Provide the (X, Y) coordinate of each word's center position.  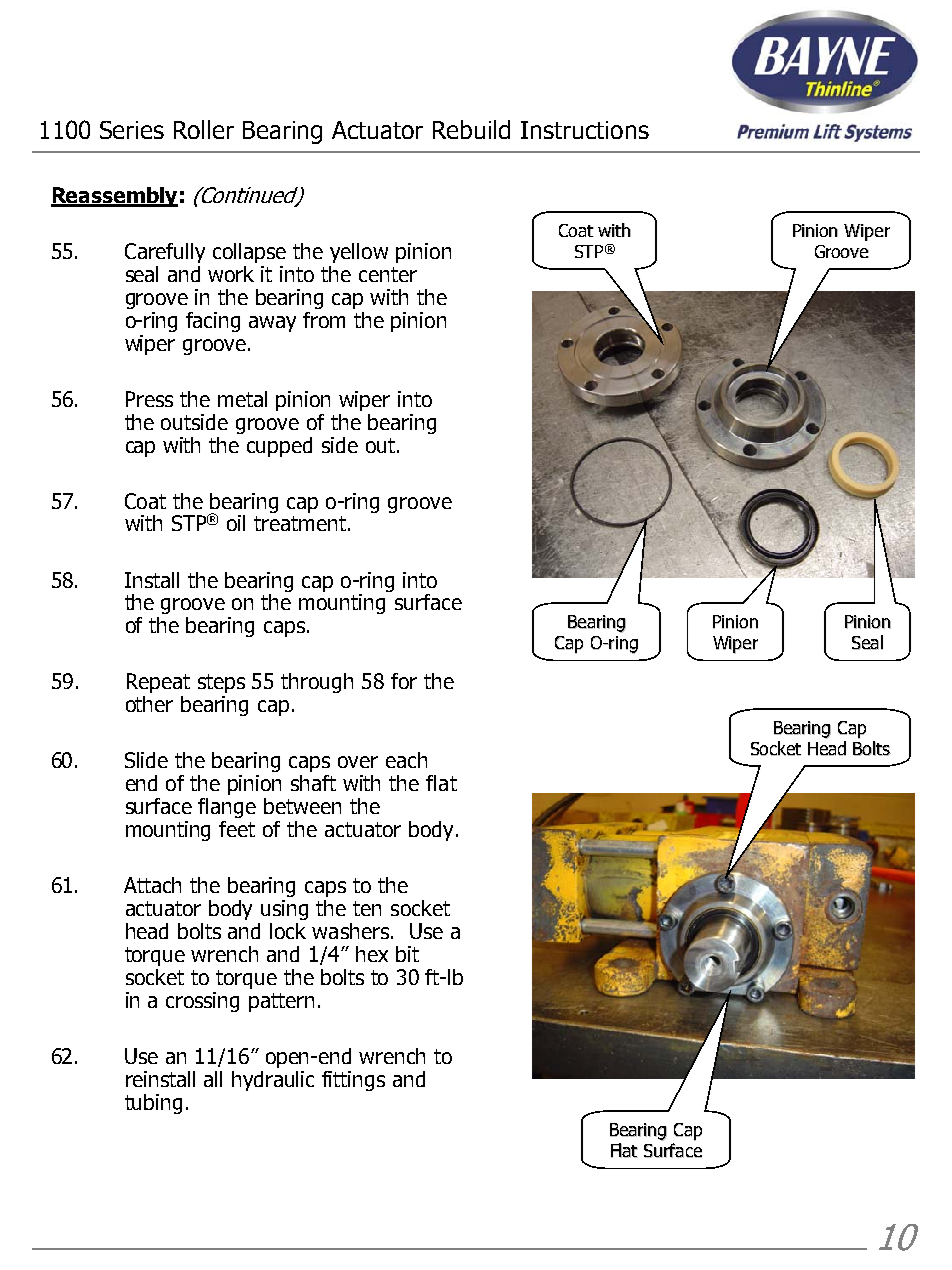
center (388, 274)
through (317, 683)
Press (149, 399)
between (302, 806)
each (406, 760)
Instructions (585, 130)
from (324, 320)
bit (407, 954)
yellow (359, 253)
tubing (153, 1104)
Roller (204, 129)
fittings (353, 1081)
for (404, 681)
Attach (152, 885)
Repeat (158, 683)
